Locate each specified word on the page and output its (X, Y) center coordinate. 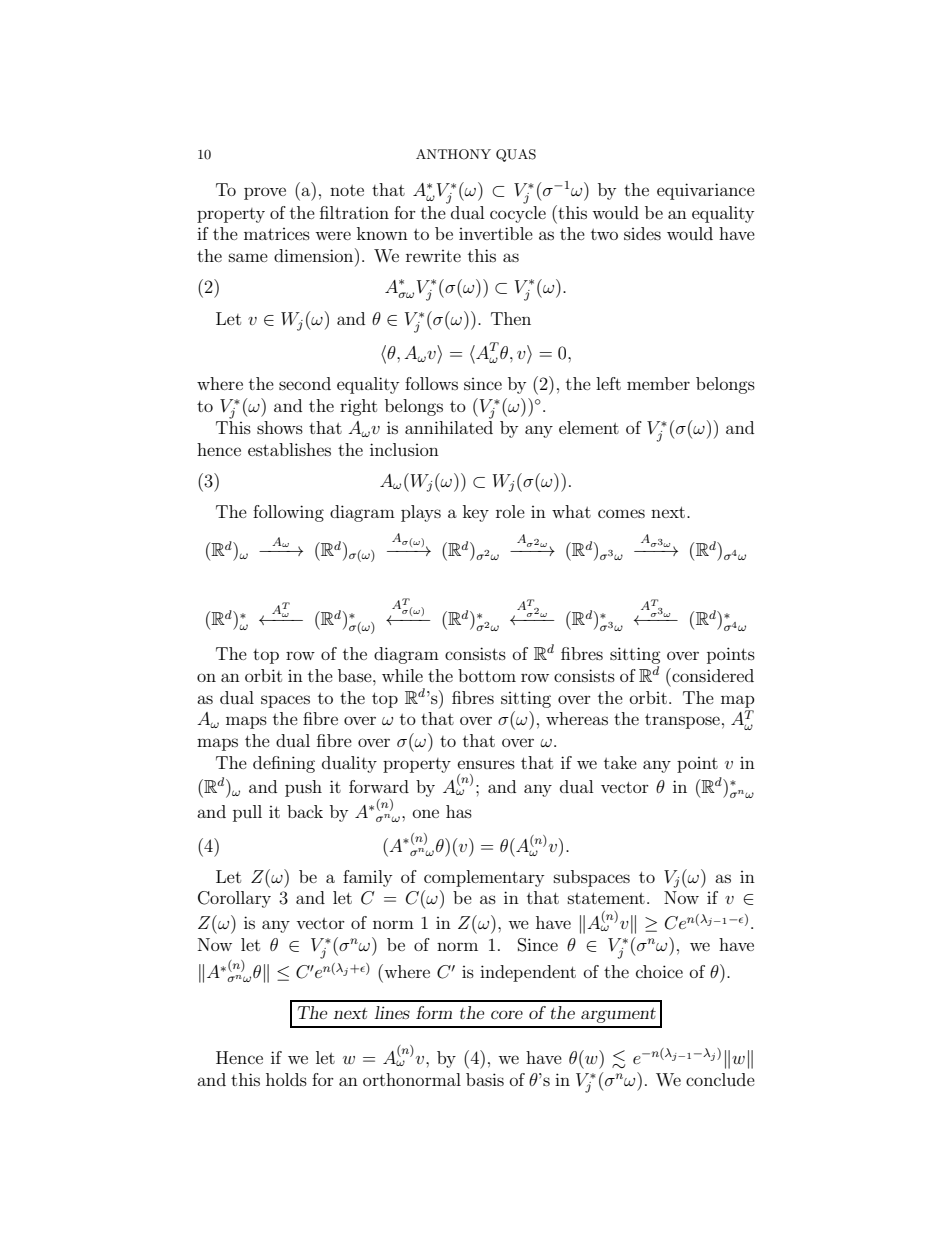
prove (265, 193)
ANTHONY (453, 154)
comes (621, 513)
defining (284, 764)
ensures (486, 764)
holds (286, 1079)
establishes (289, 449)
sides (642, 233)
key (476, 513)
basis (485, 1079)
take (620, 762)
